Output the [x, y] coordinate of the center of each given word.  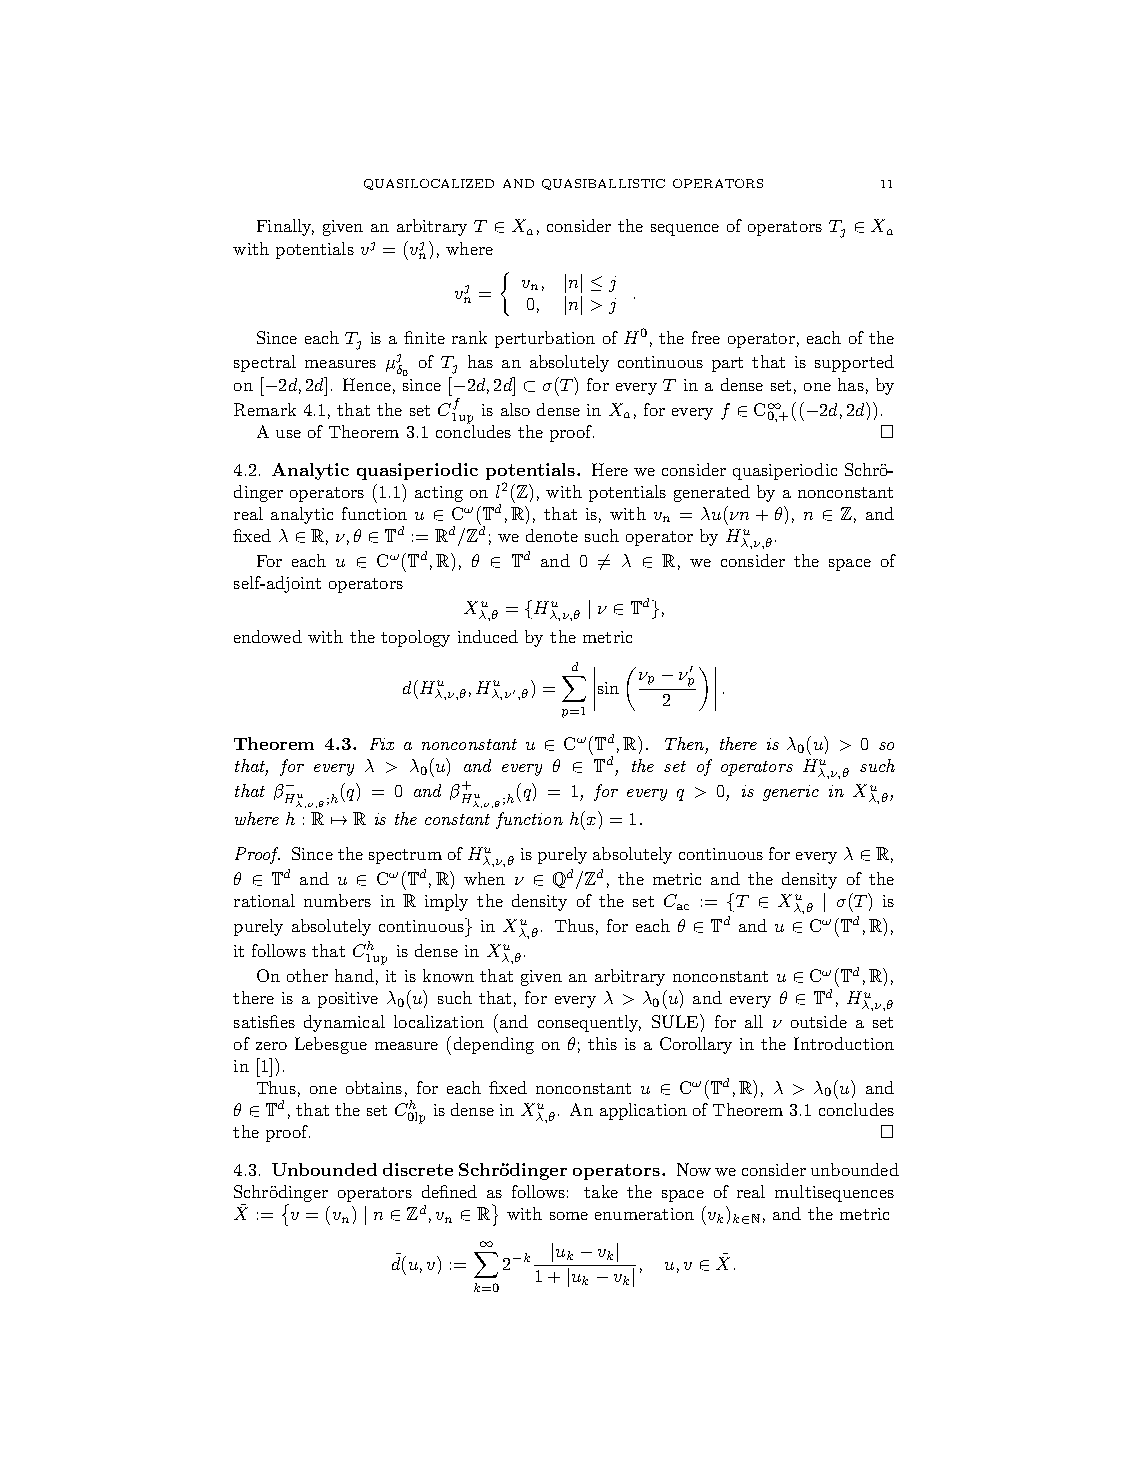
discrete [418, 1169]
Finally [285, 227]
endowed [268, 636]
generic [791, 793]
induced [488, 636]
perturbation [545, 339]
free [706, 337]
